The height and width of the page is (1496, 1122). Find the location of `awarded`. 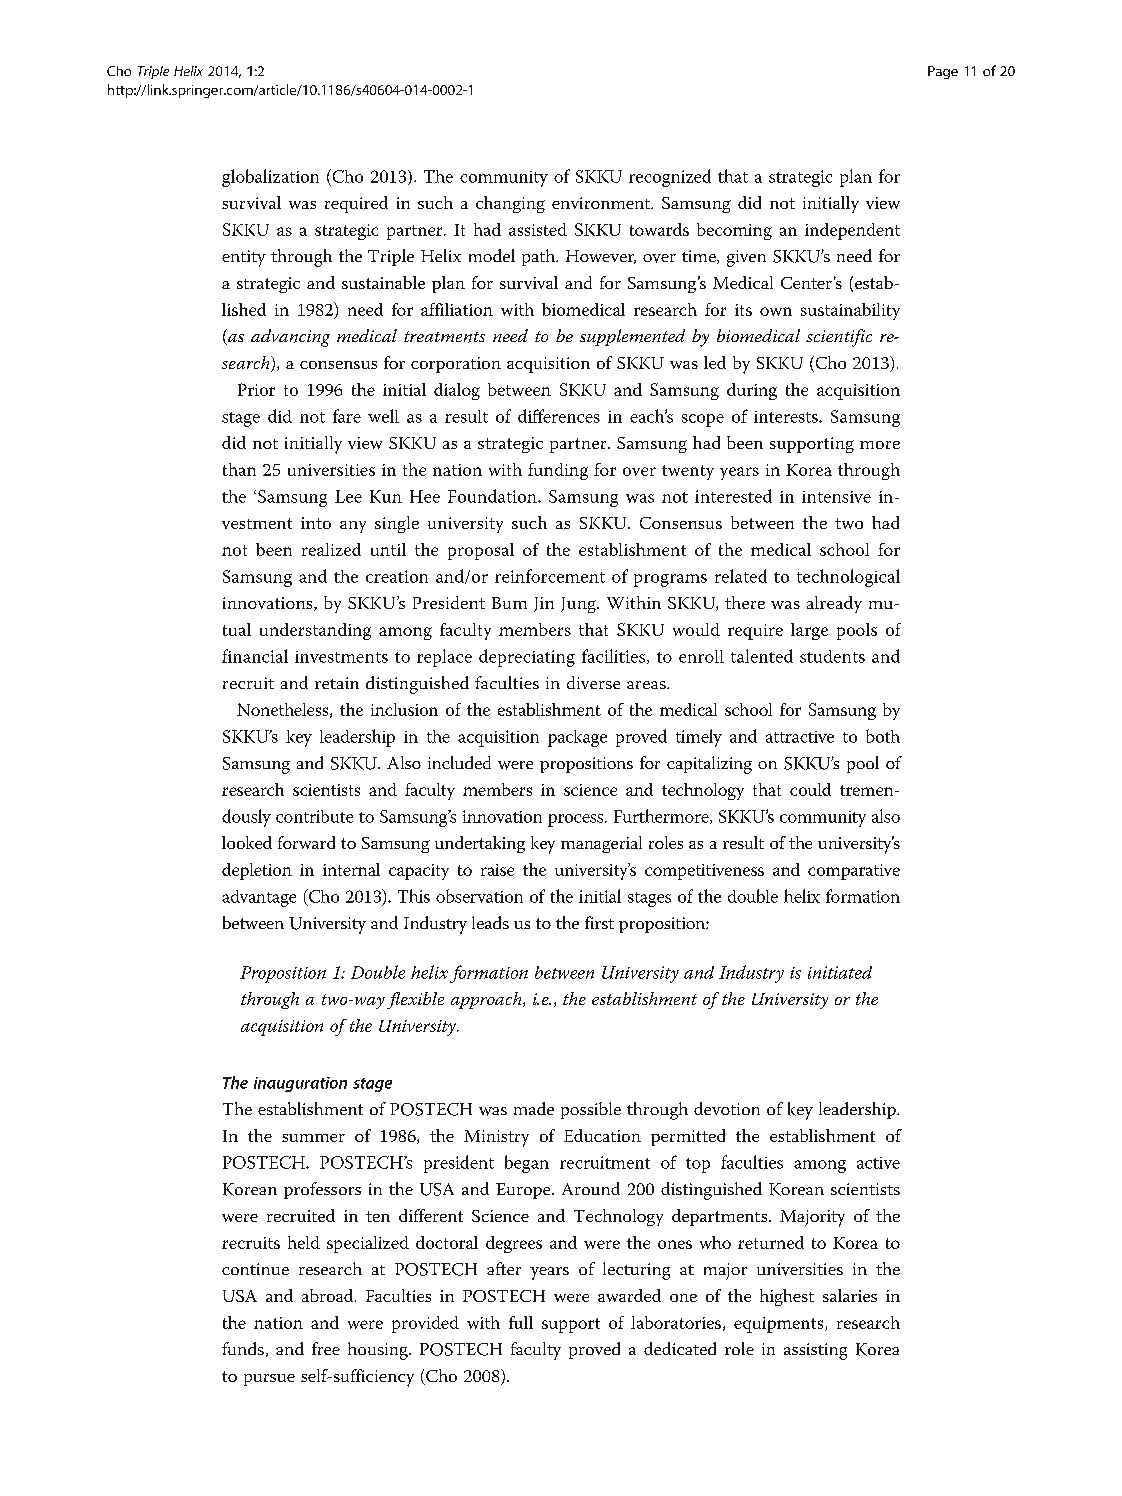

awarded is located at coordinates (629, 1295).
